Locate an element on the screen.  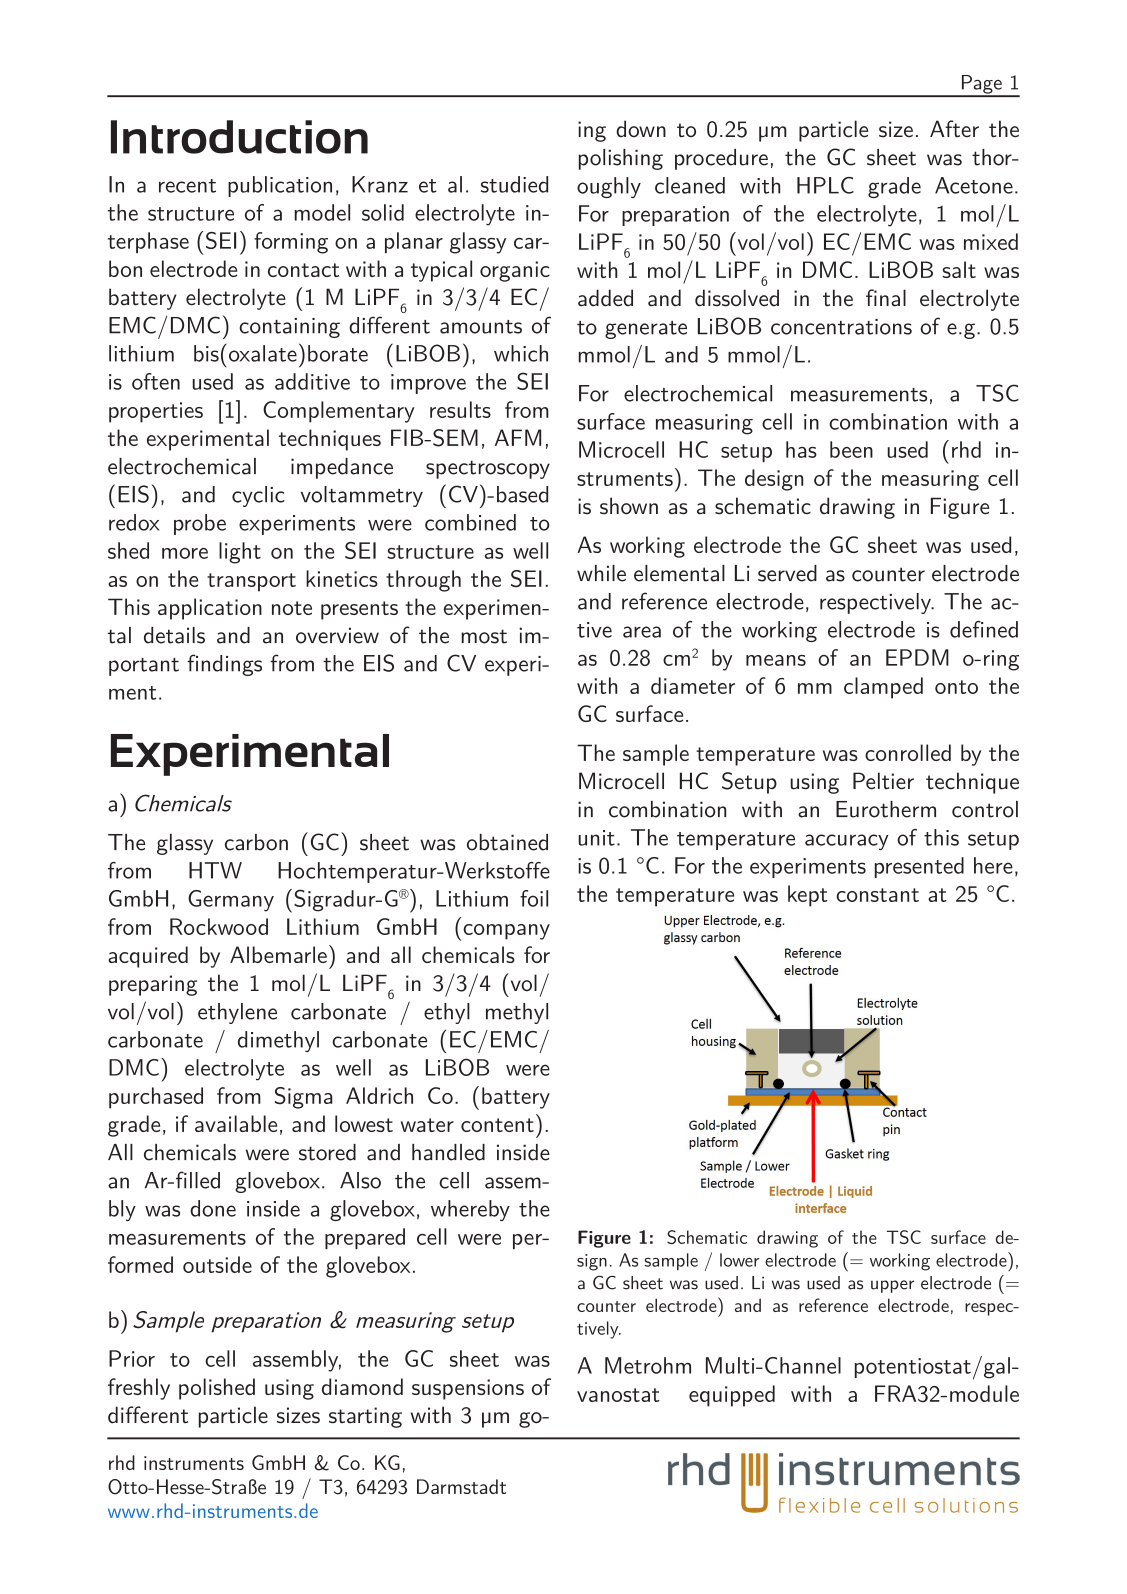
Darmstadt is located at coordinates (461, 1486).
